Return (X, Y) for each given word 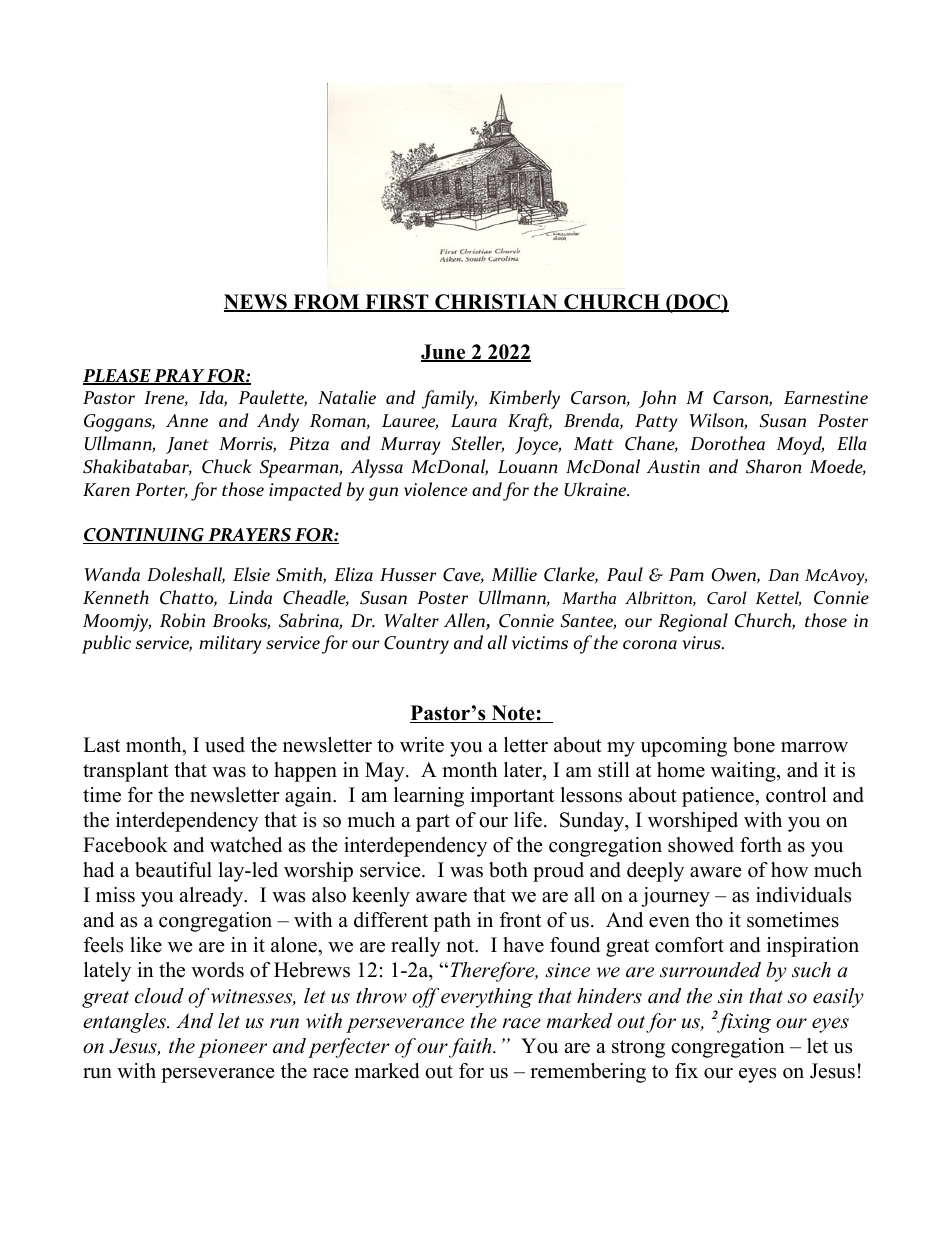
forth (761, 845)
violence (435, 489)
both (508, 870)
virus (703, 642)
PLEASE (118, 377)
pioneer (232, 1048)
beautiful (173, 870)
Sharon (773, 466)
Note (513, 714)
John (657, 399)
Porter (161, 491)
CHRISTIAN (496, 303)
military (230, 644)
